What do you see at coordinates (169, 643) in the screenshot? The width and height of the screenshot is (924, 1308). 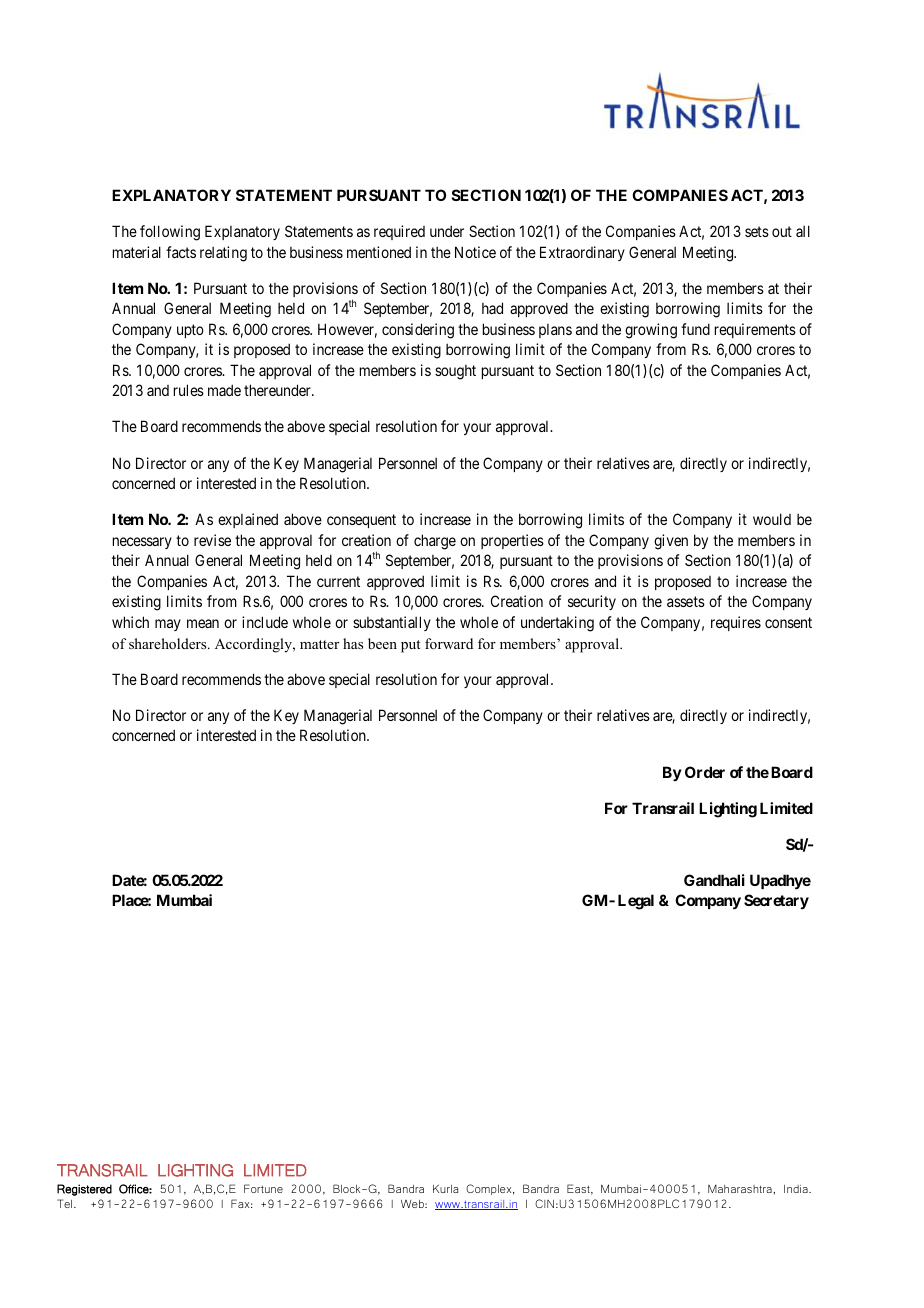 I see `shareholders` at bounding box center [169, 643].
